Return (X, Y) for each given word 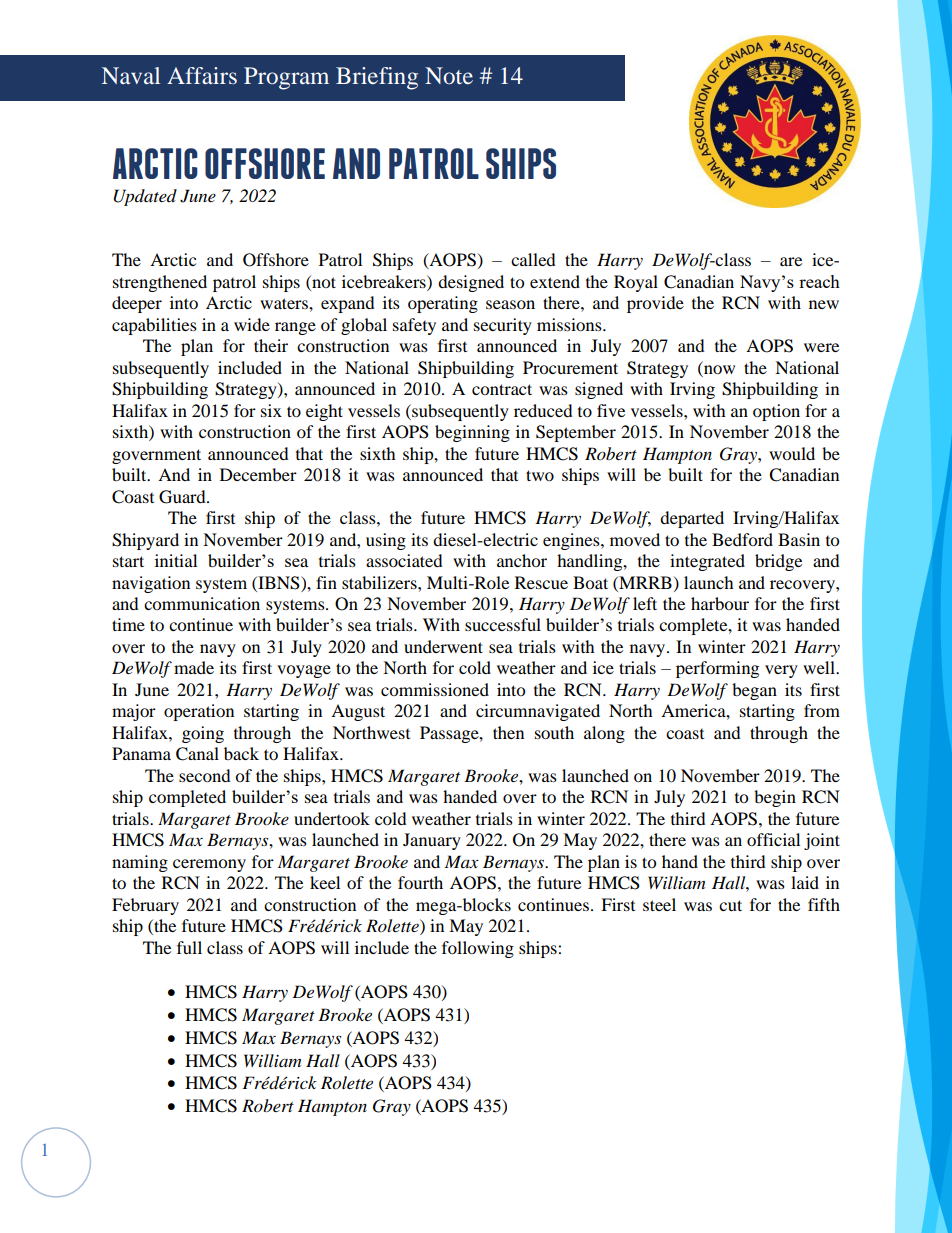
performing (717, 669)
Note (449, 75)
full (189, 947)
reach (819, 281)
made (194, 667)
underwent (443, 646)
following (478, 949)
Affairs (202, 75)
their (271, 345)
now (719, 369)
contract (502, 389)
